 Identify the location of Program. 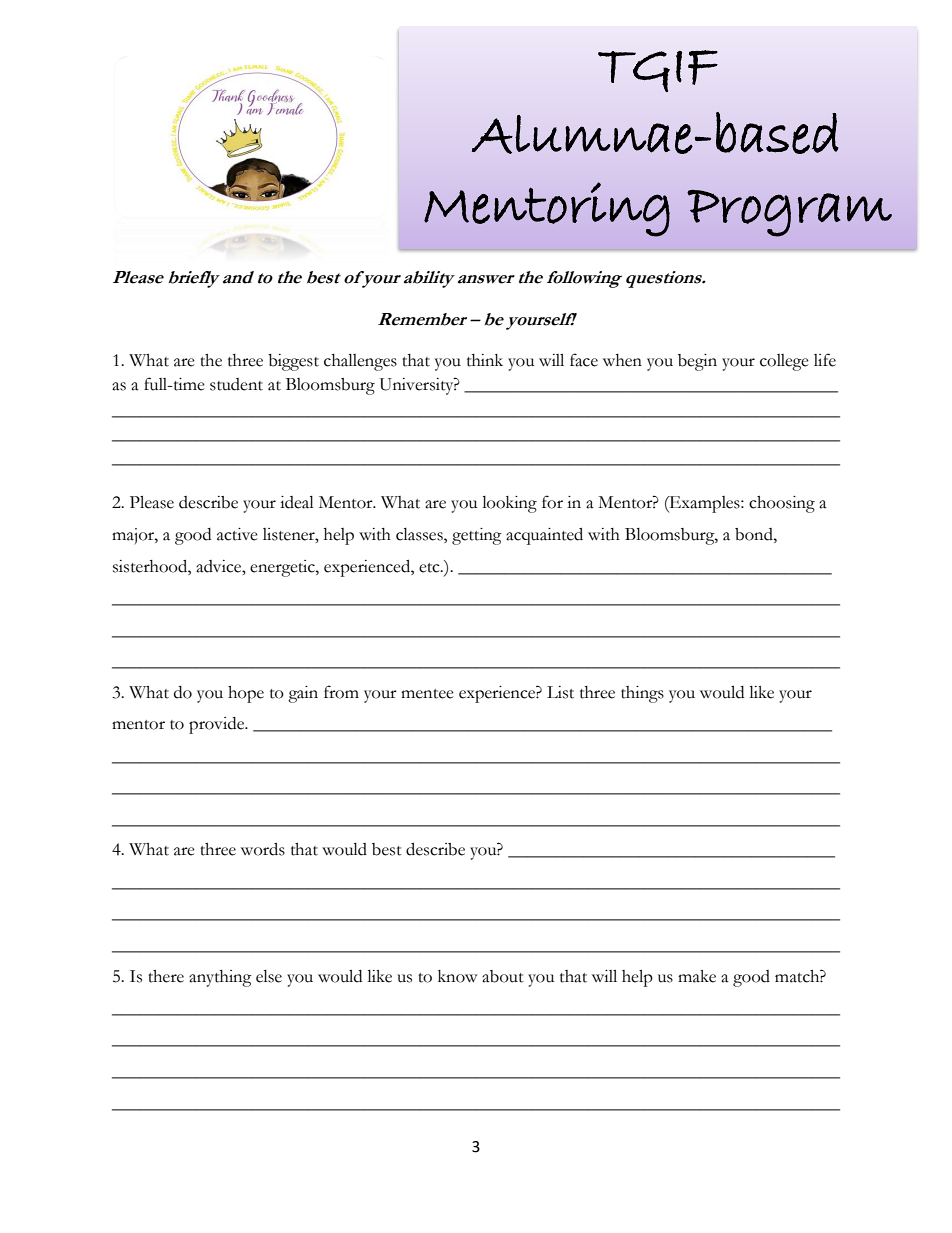
(789, 213).
